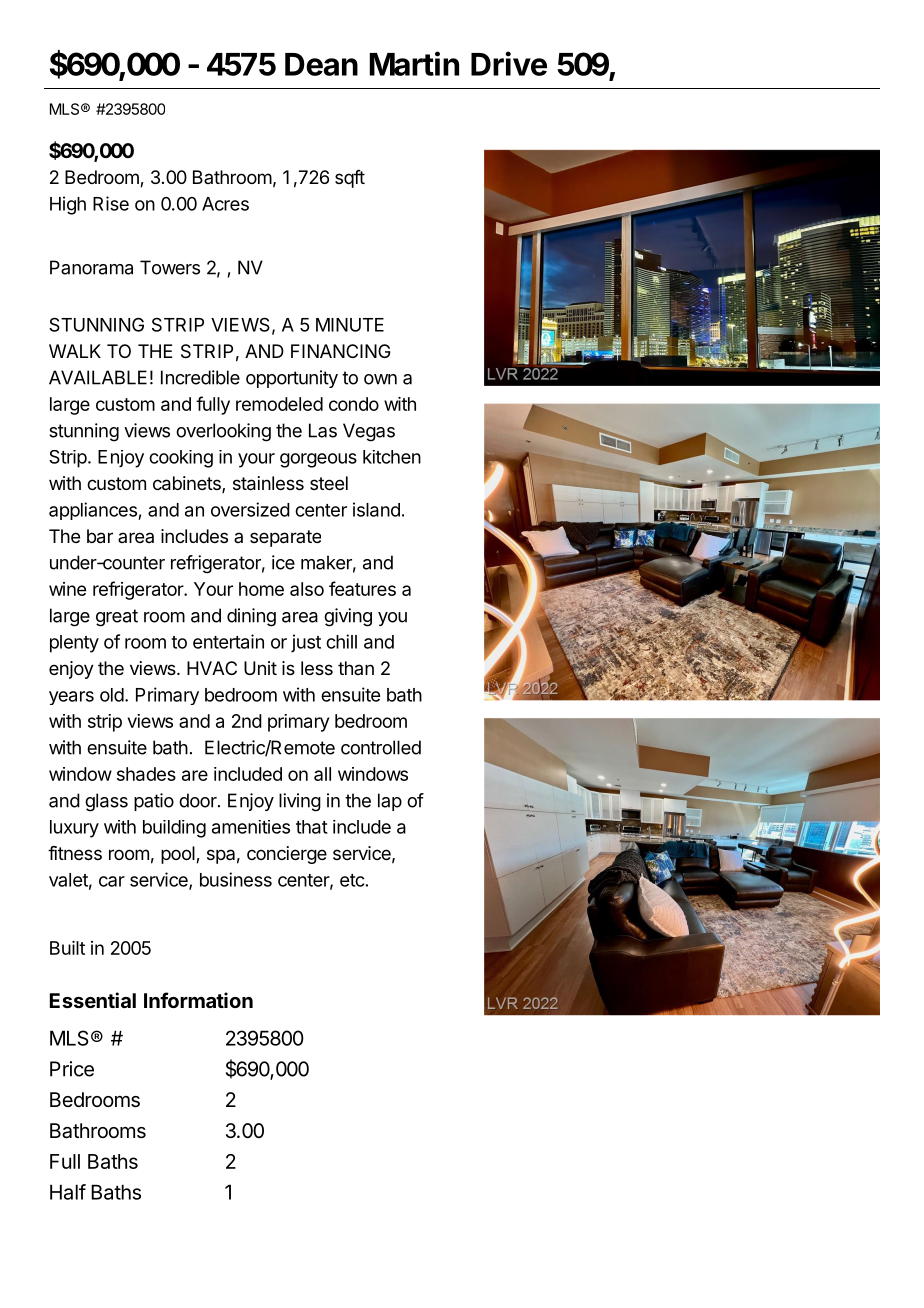  What do you see at coordinates (279, 404) in the image?
I see `remodeled` at bounding box center [279, 404].
